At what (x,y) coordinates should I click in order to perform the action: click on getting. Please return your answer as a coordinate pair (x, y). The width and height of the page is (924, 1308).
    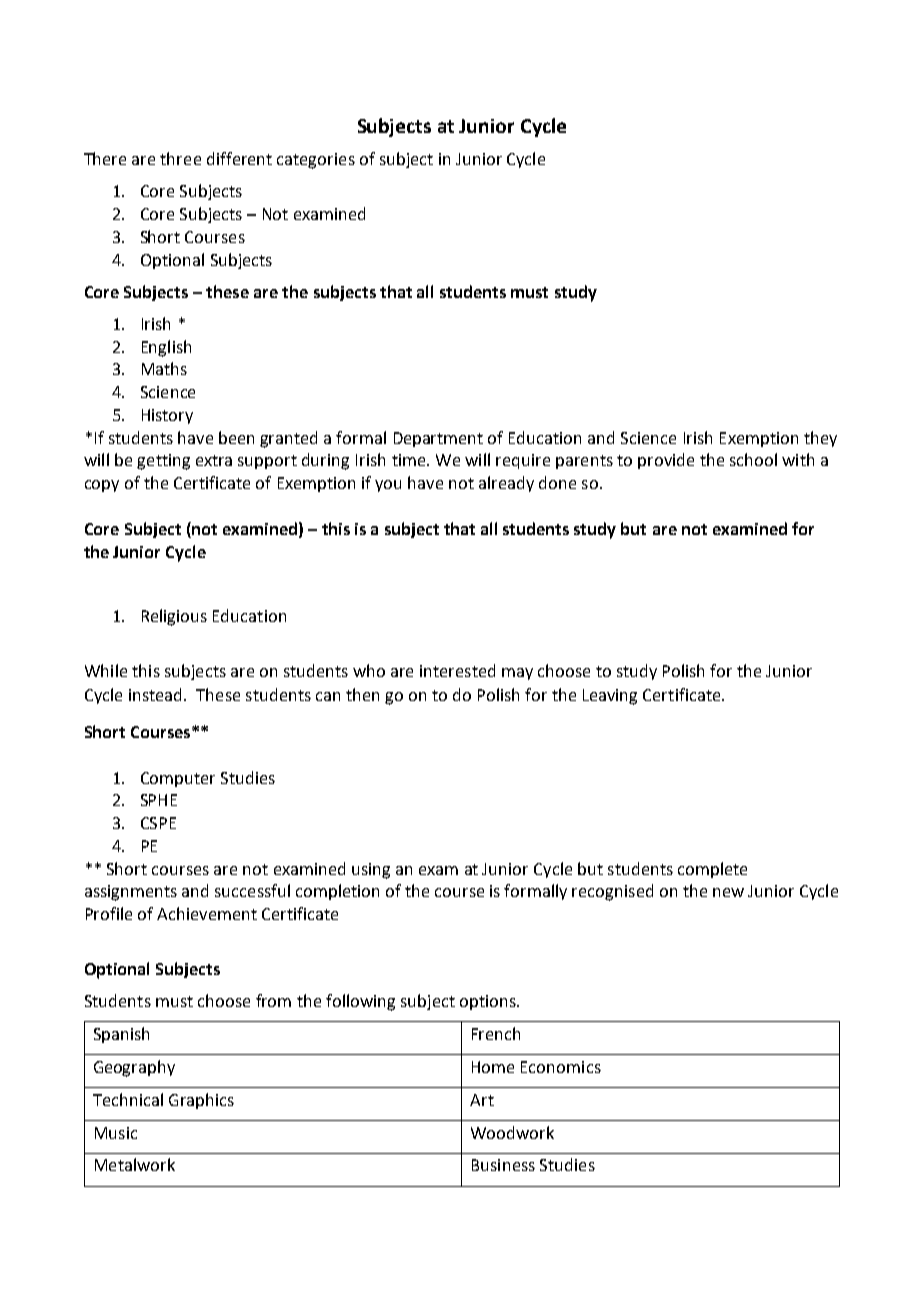
    Looking at the image, I should click on (163, 462).
